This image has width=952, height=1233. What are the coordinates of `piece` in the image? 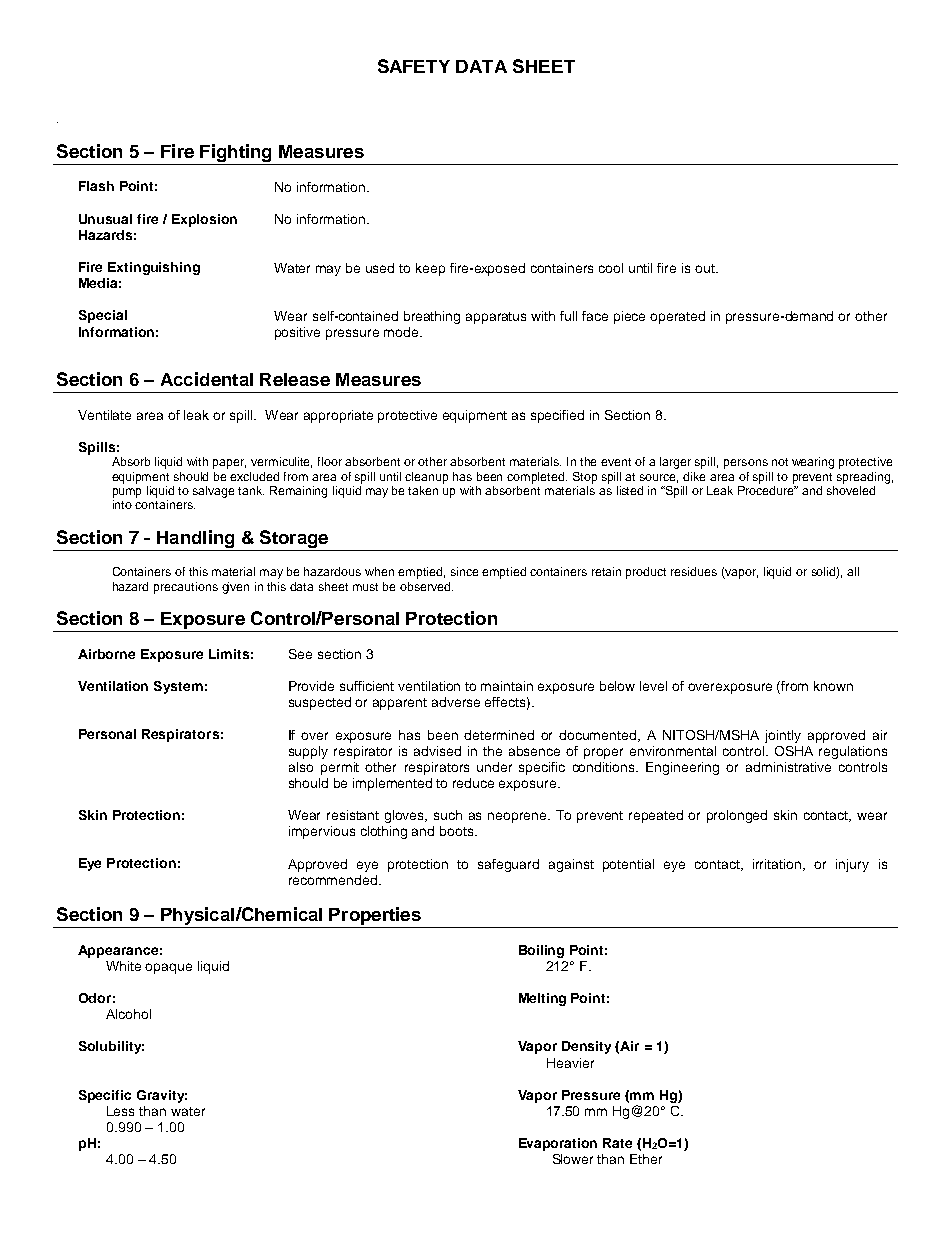 It's located at (629, 317).
